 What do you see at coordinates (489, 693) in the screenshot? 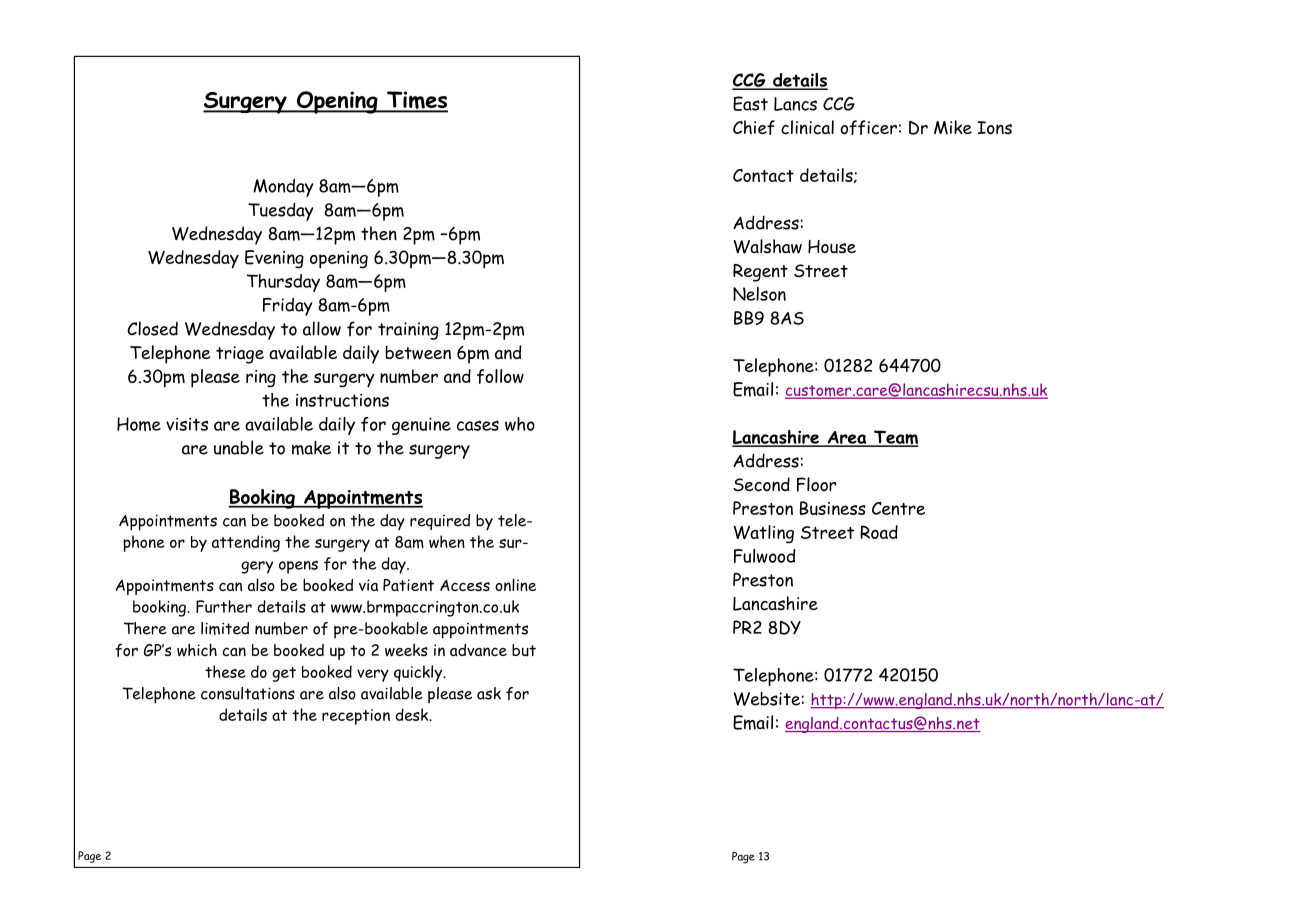
I see `ask` at bounding box center [489, 693].
